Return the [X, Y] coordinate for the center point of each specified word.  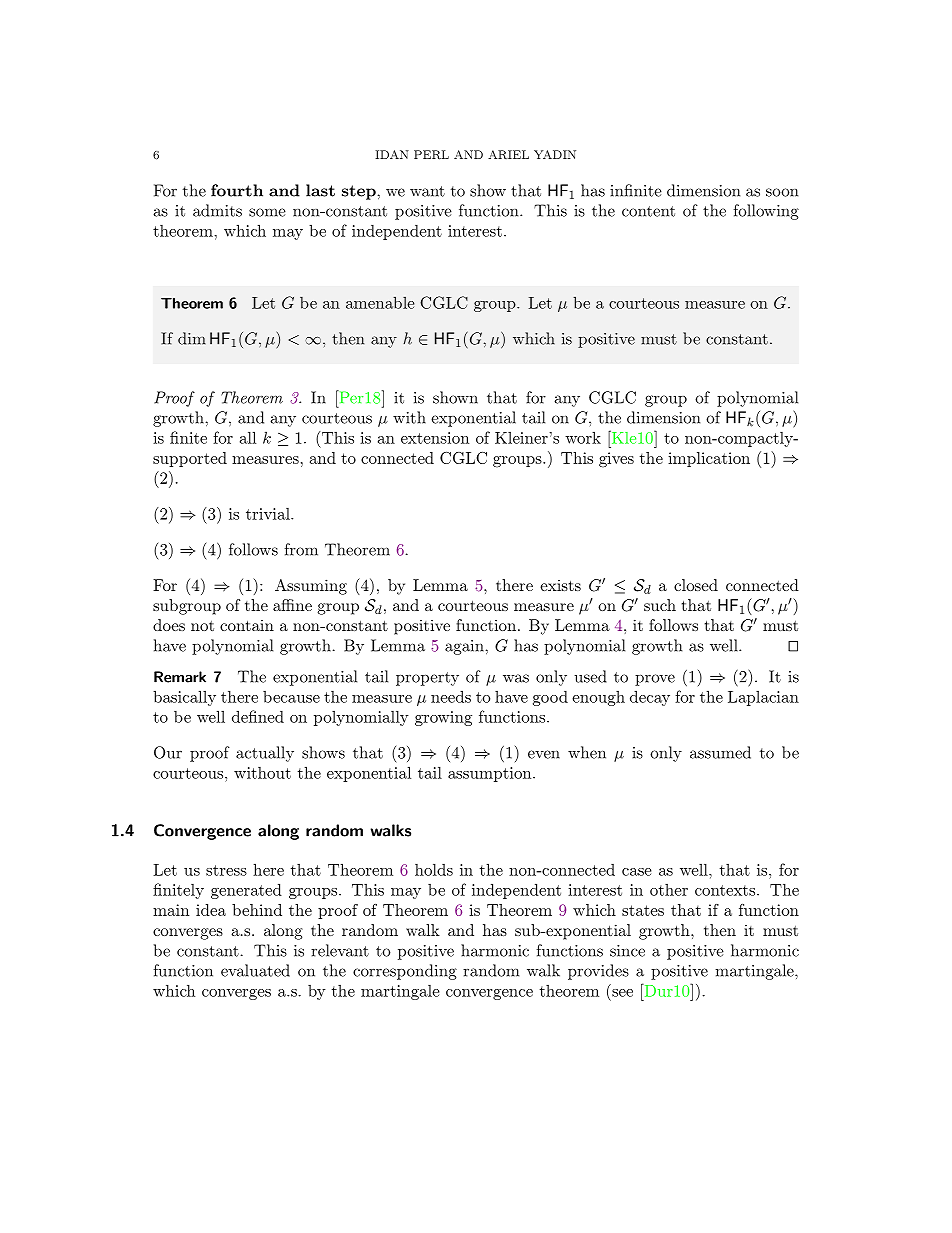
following [766, 212]
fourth [237, 190]
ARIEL [508, 154]
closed [696, 585]
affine [292, 605]
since [627, 951]
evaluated [255, 970]
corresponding [405, 972]
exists [560, 585]
